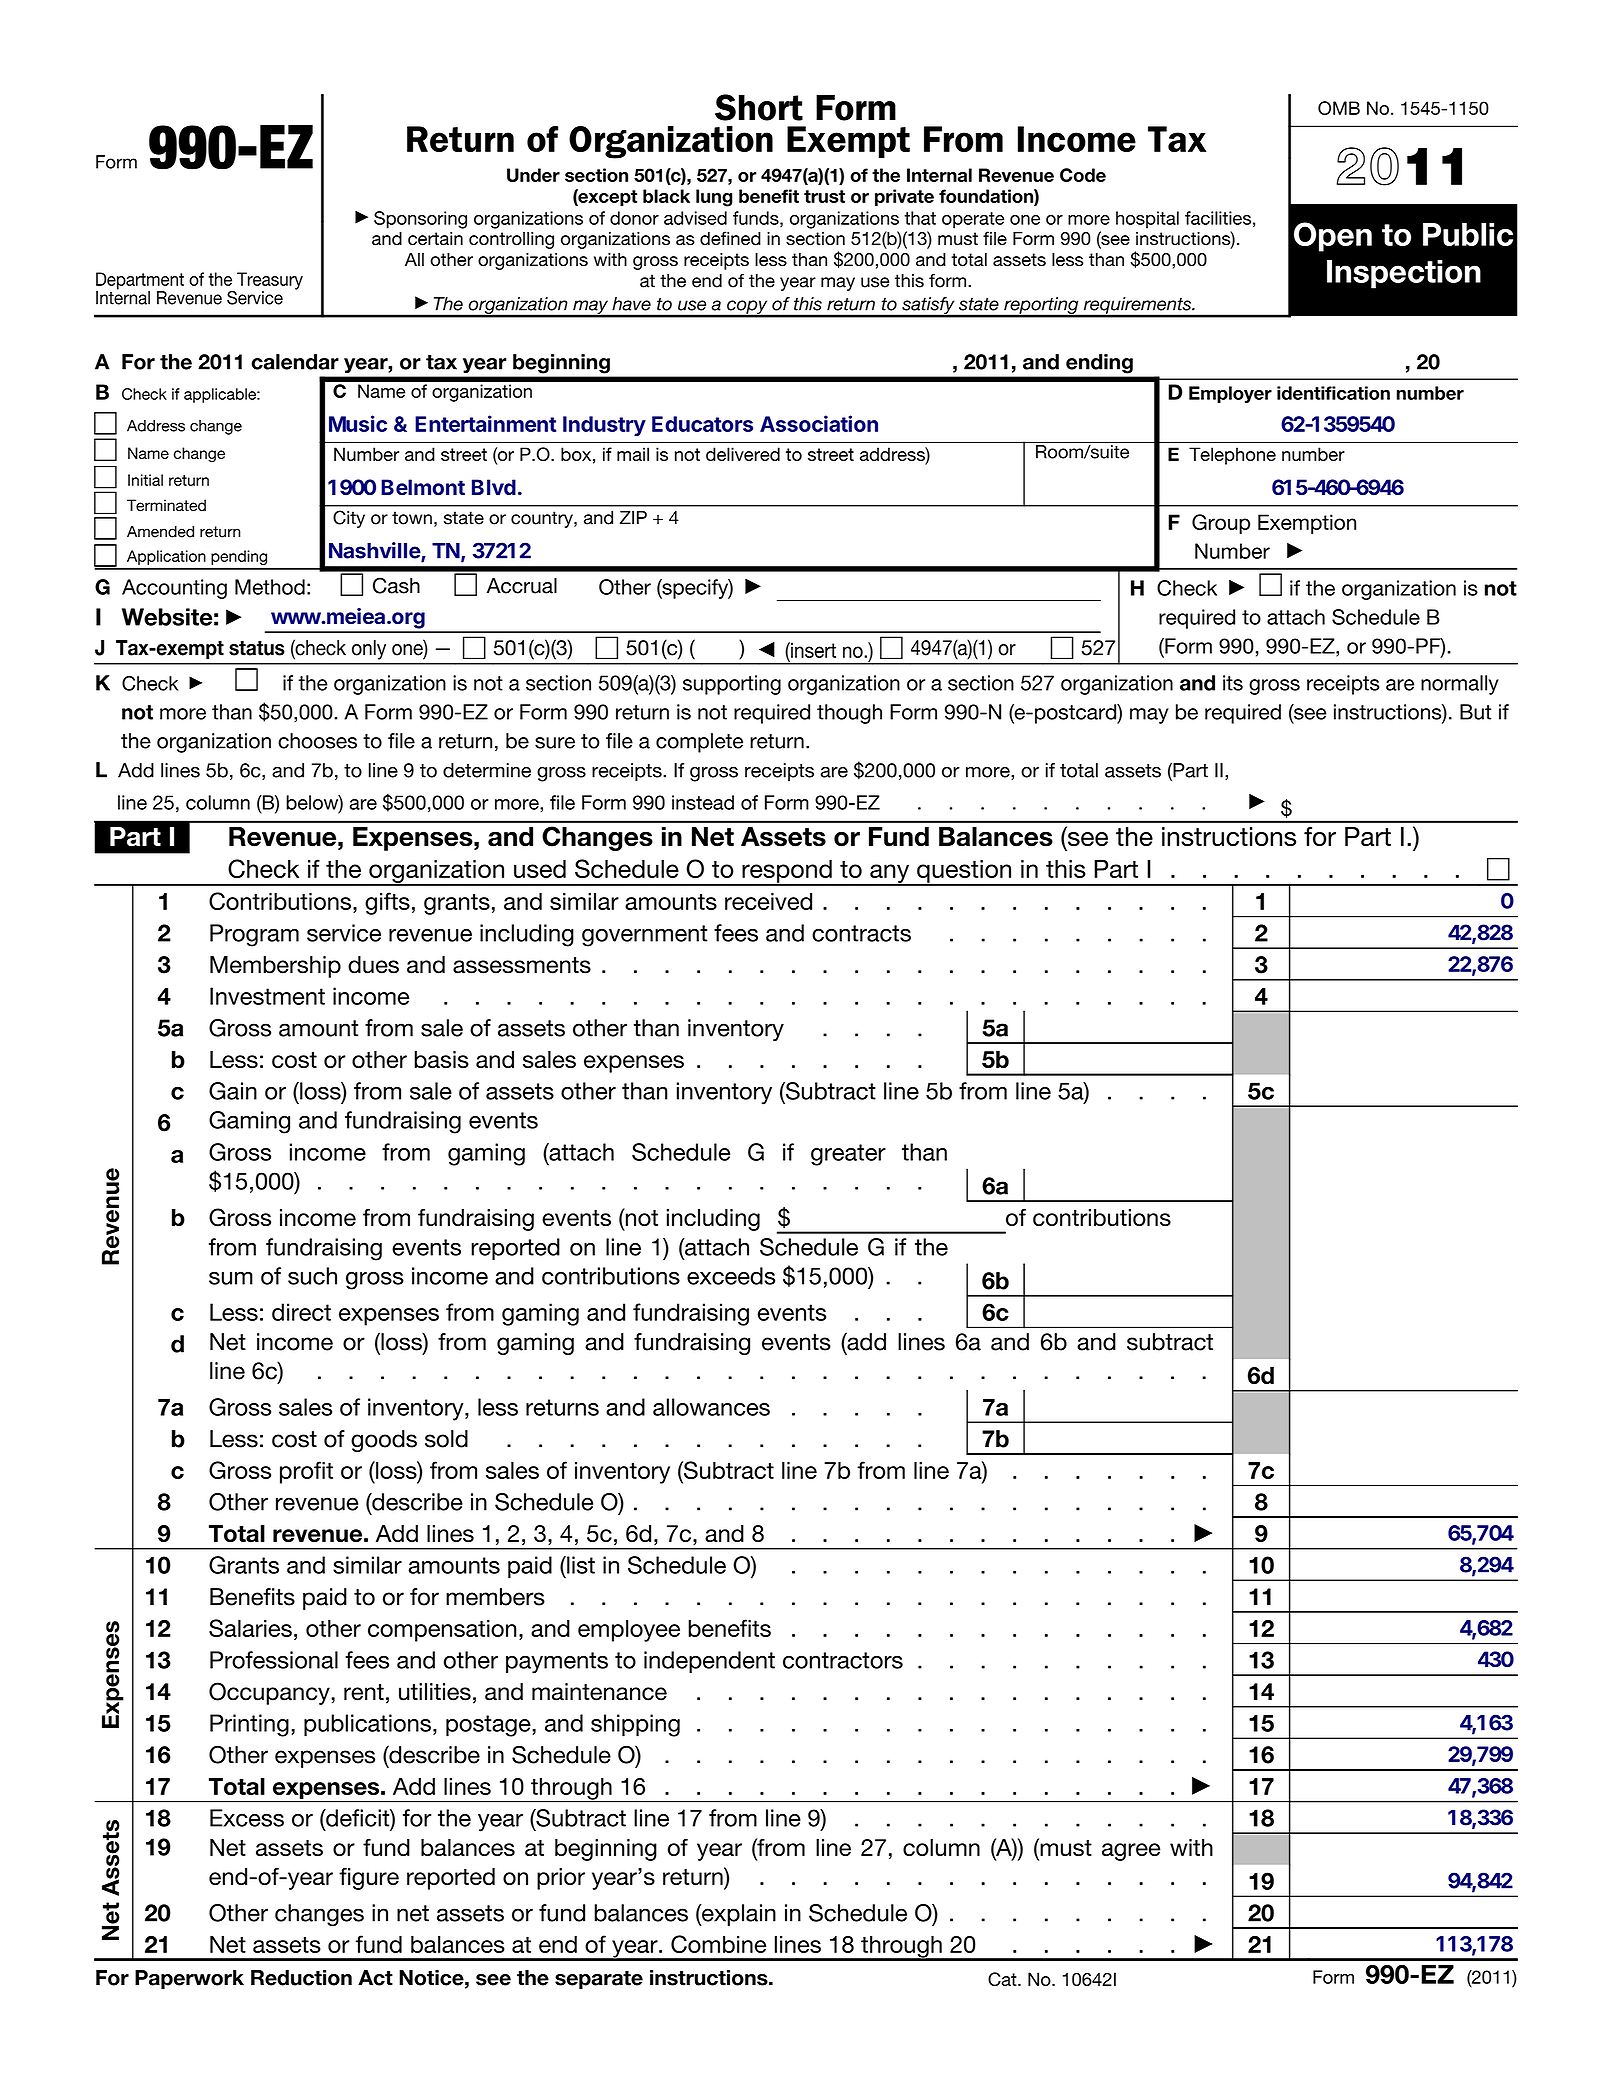 The width and height of the document is (1612, 2086). Describe the element at coordinates (1333, 237) in the document. I see `Open` at that location.
